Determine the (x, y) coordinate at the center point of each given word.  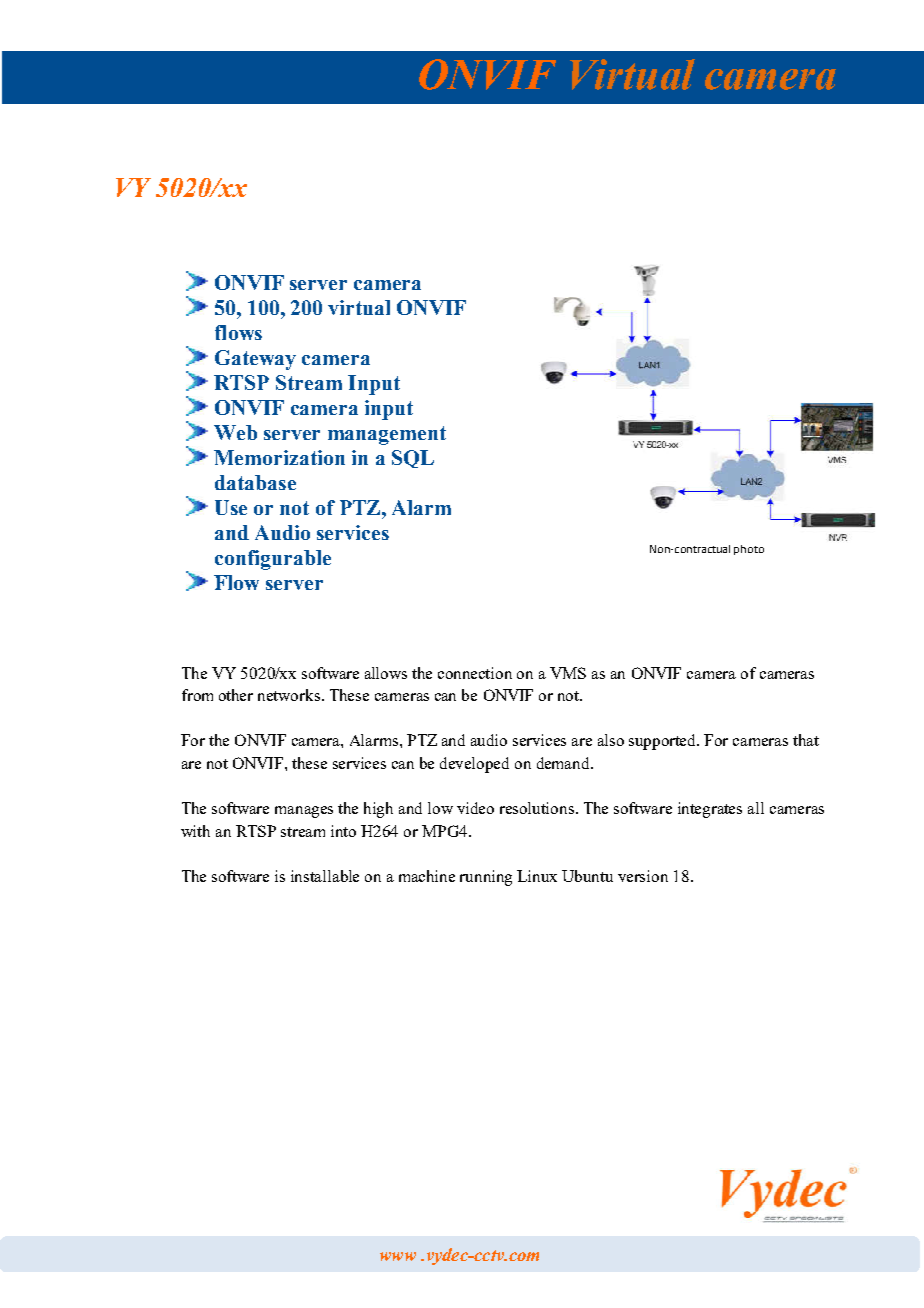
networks (289, 695)
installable (325, 876)
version (643, 876)
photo (749, 550)
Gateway (255, 360)
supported (664, 742)
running (486, 878)
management (387, 435)
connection (475, 673)
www (398, 1256)
